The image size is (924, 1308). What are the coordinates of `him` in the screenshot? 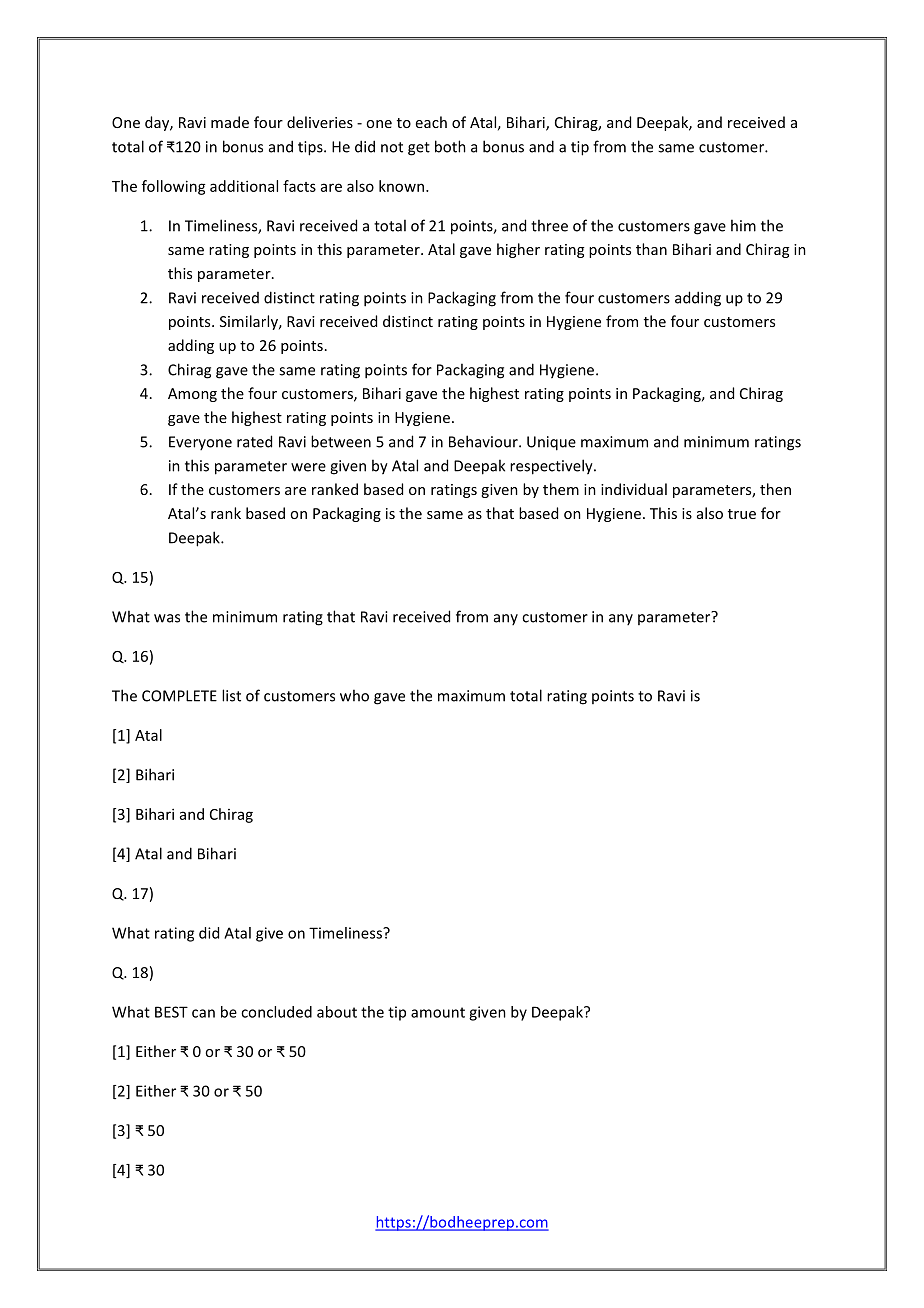 It's located at (743, 225).
